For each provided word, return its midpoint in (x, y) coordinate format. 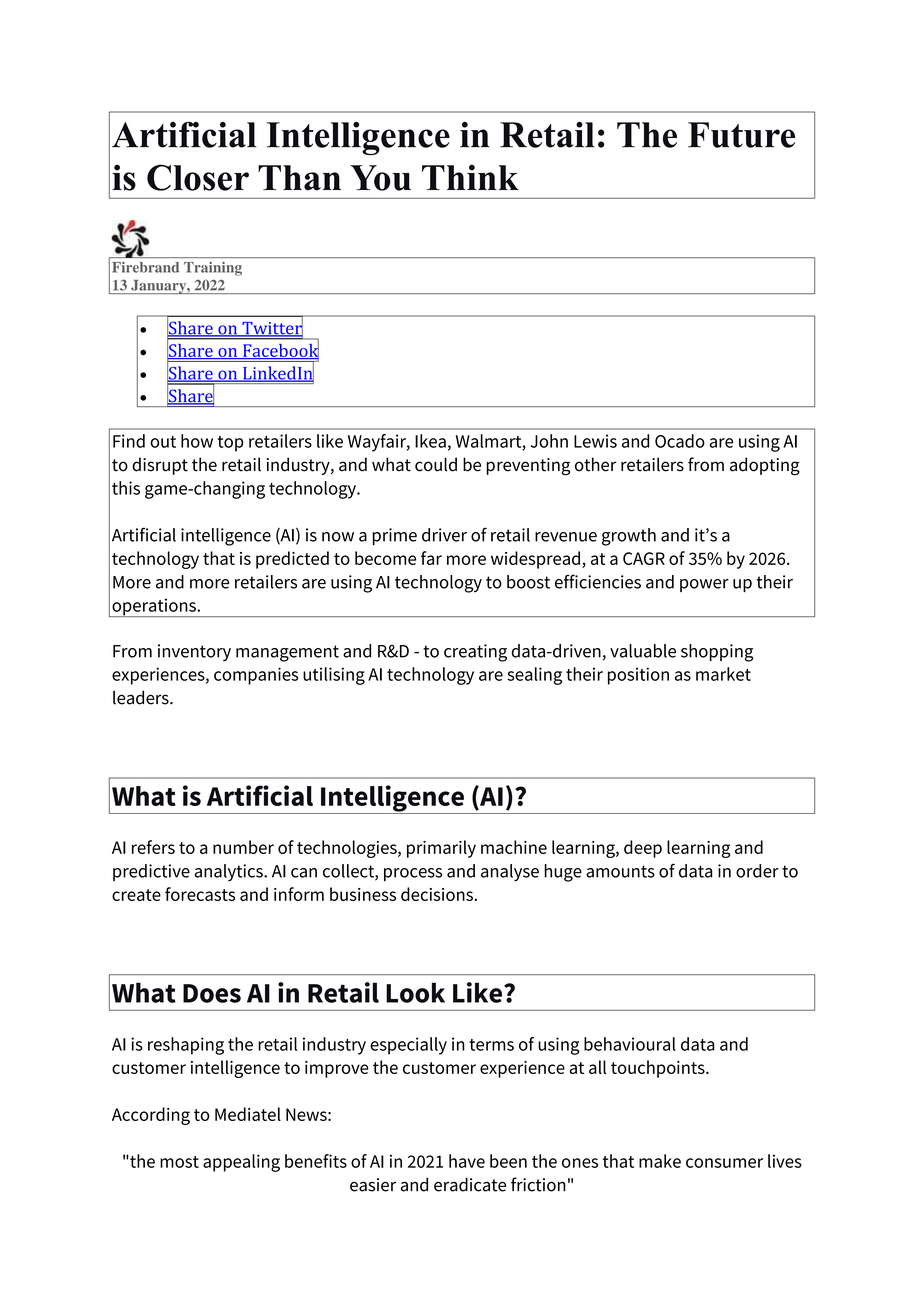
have (467, 1161)
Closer (198, 177)
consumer (724, 1163)
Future (741, 135)
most (179, 1162)
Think (470, 177)
